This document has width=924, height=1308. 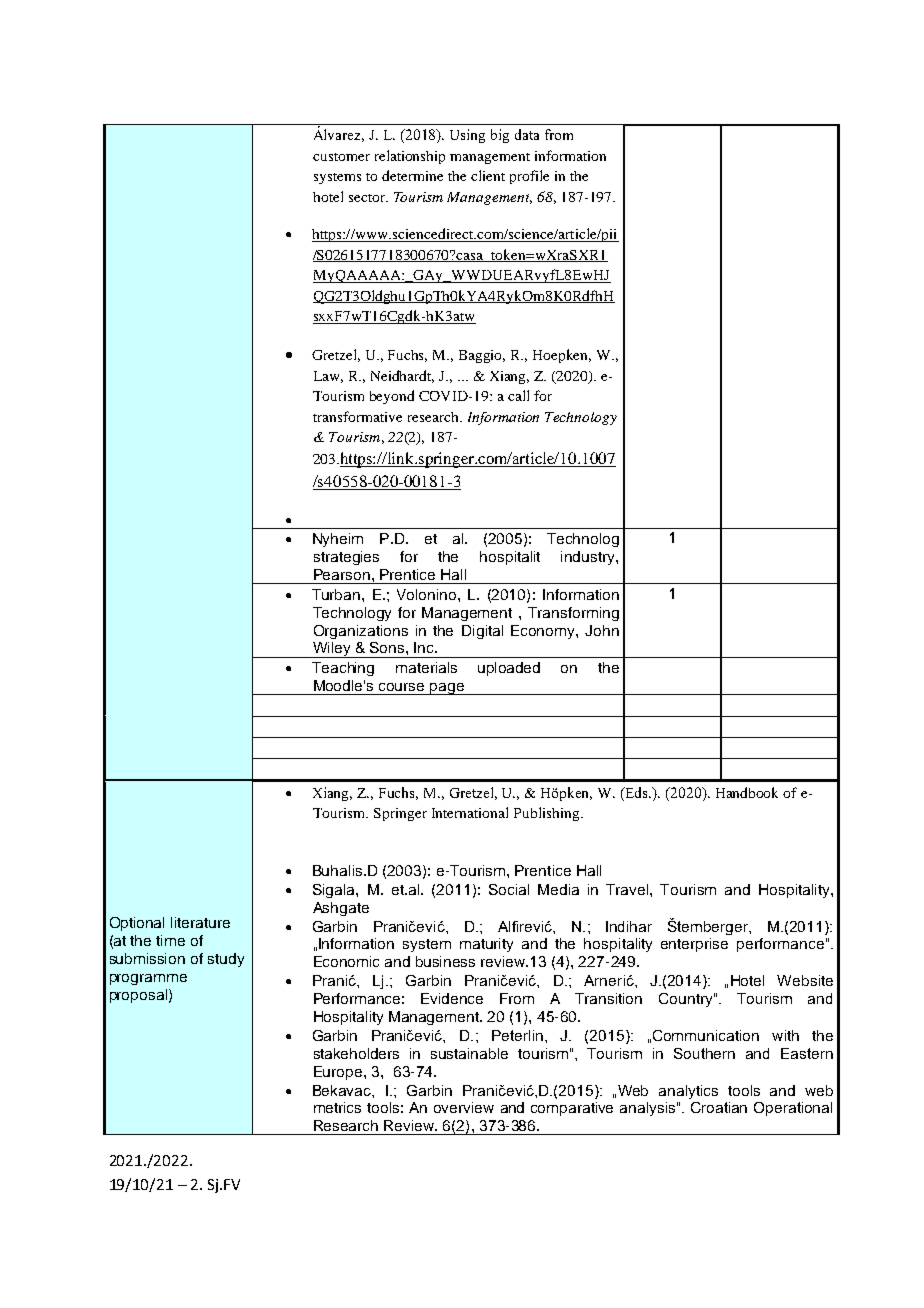 I want to click on call, so click(x=518, y=395).
